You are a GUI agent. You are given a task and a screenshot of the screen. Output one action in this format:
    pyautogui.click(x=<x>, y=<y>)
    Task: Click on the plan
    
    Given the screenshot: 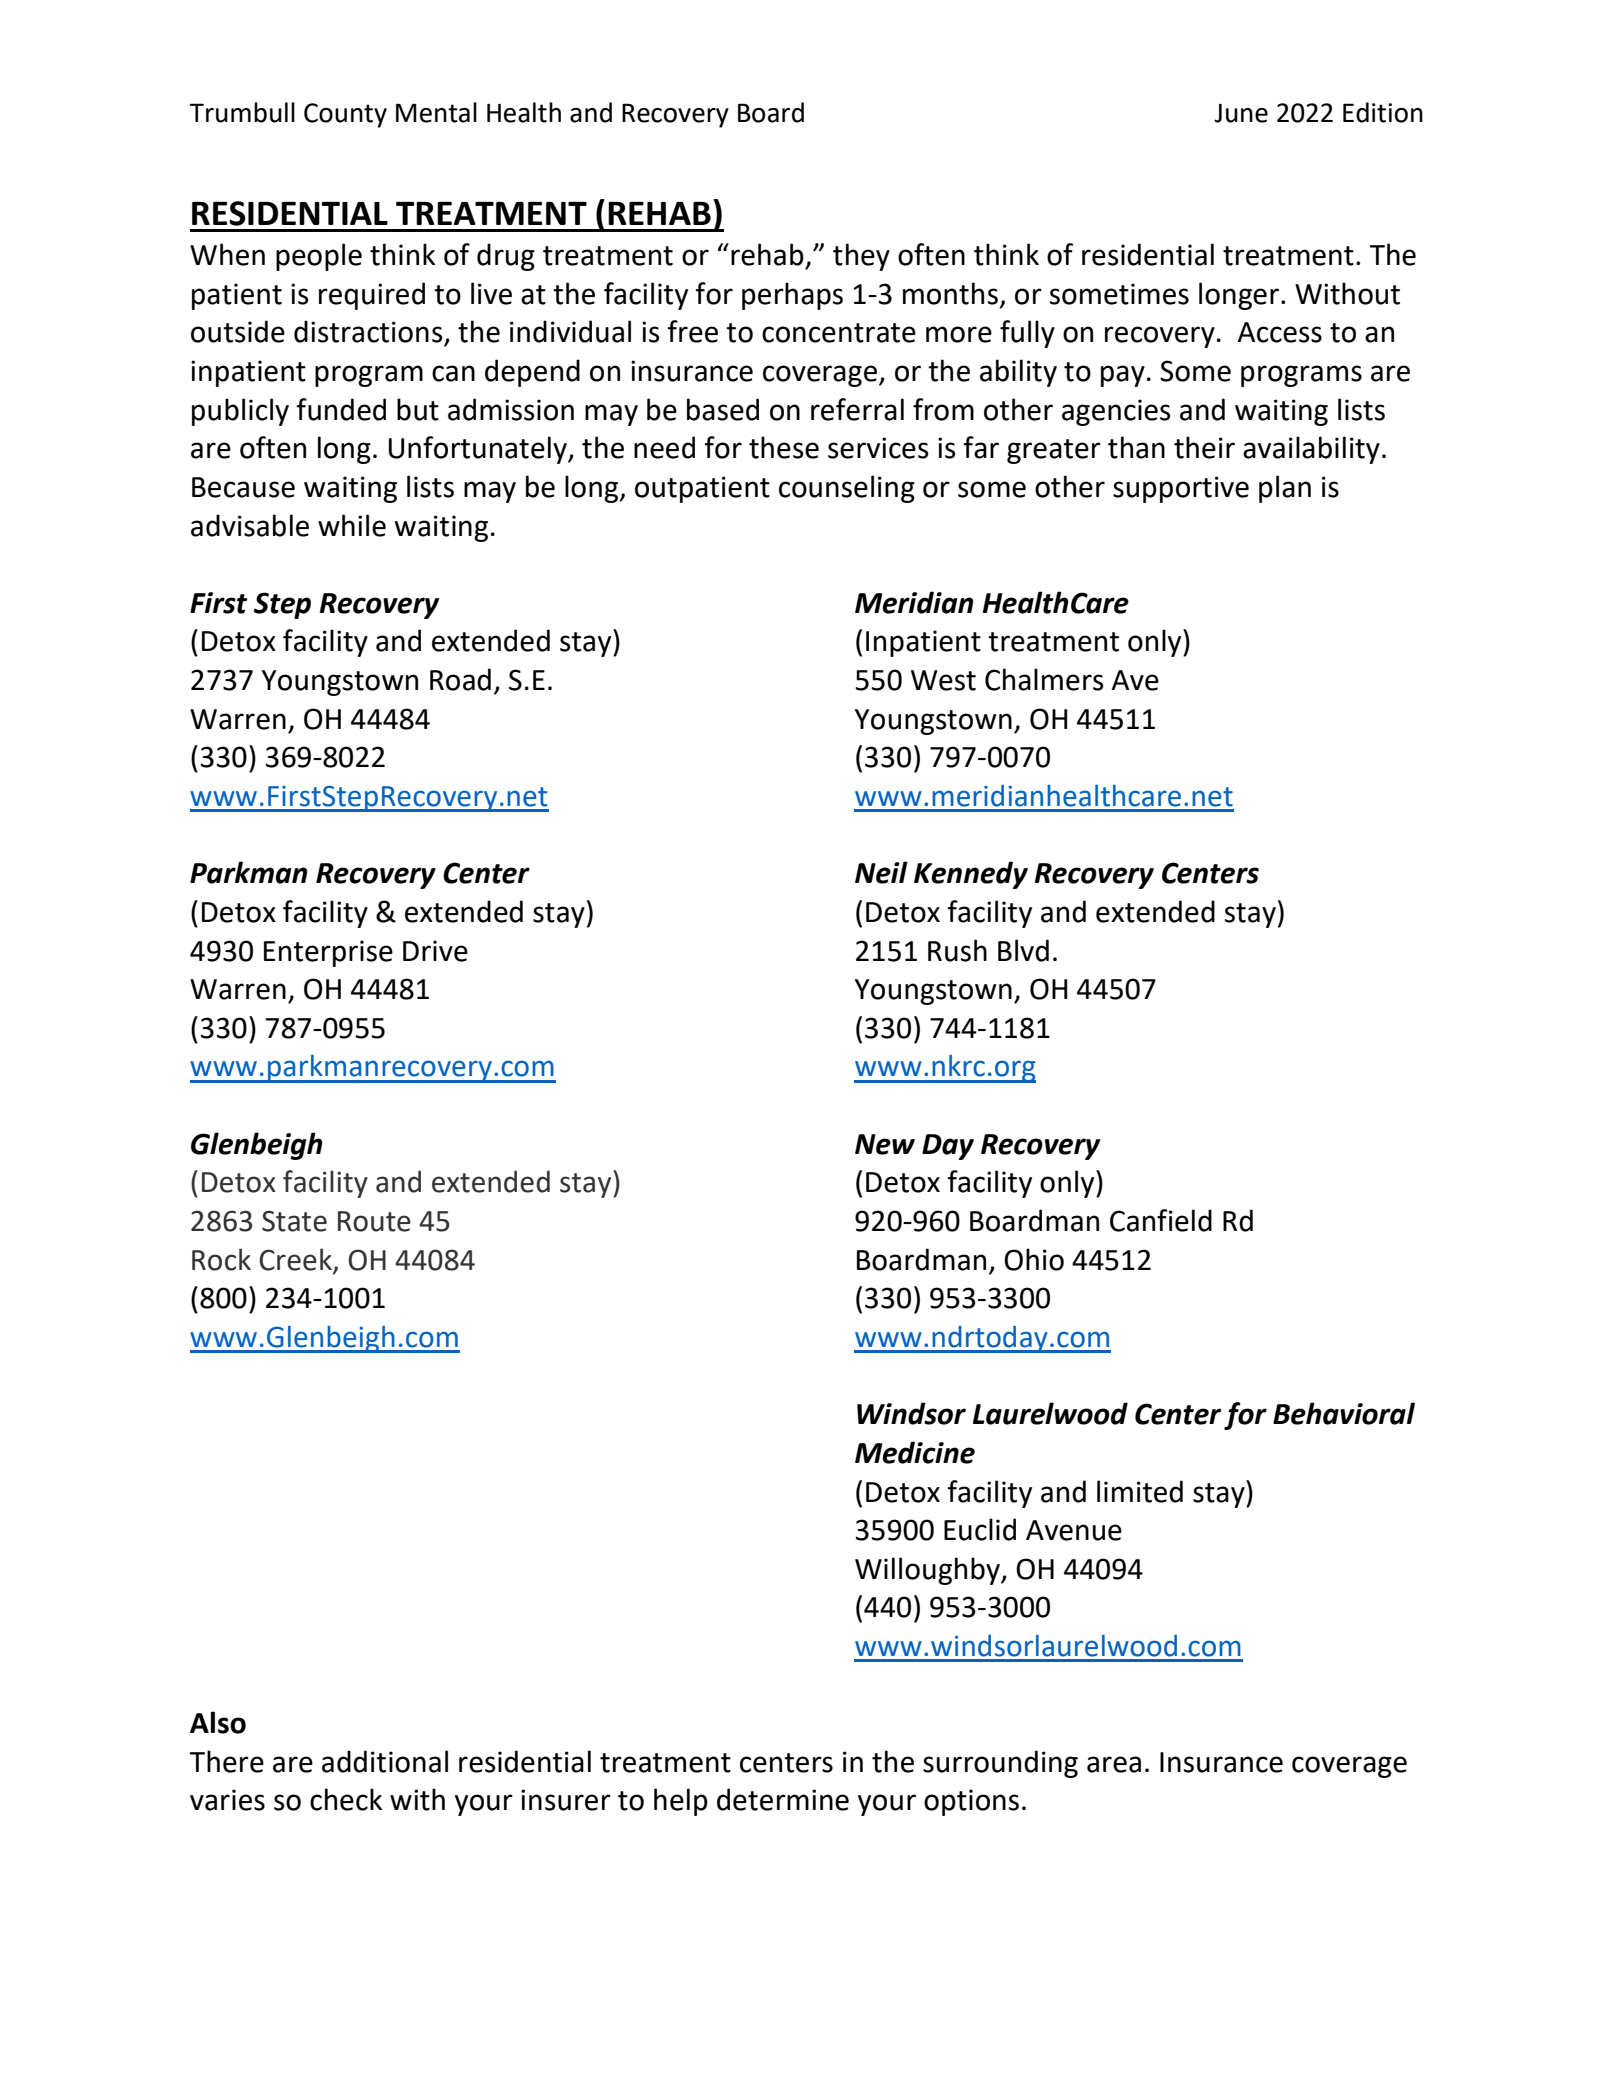 What is the action you would take?
    pyautogui.click(x=1285, y=489)
